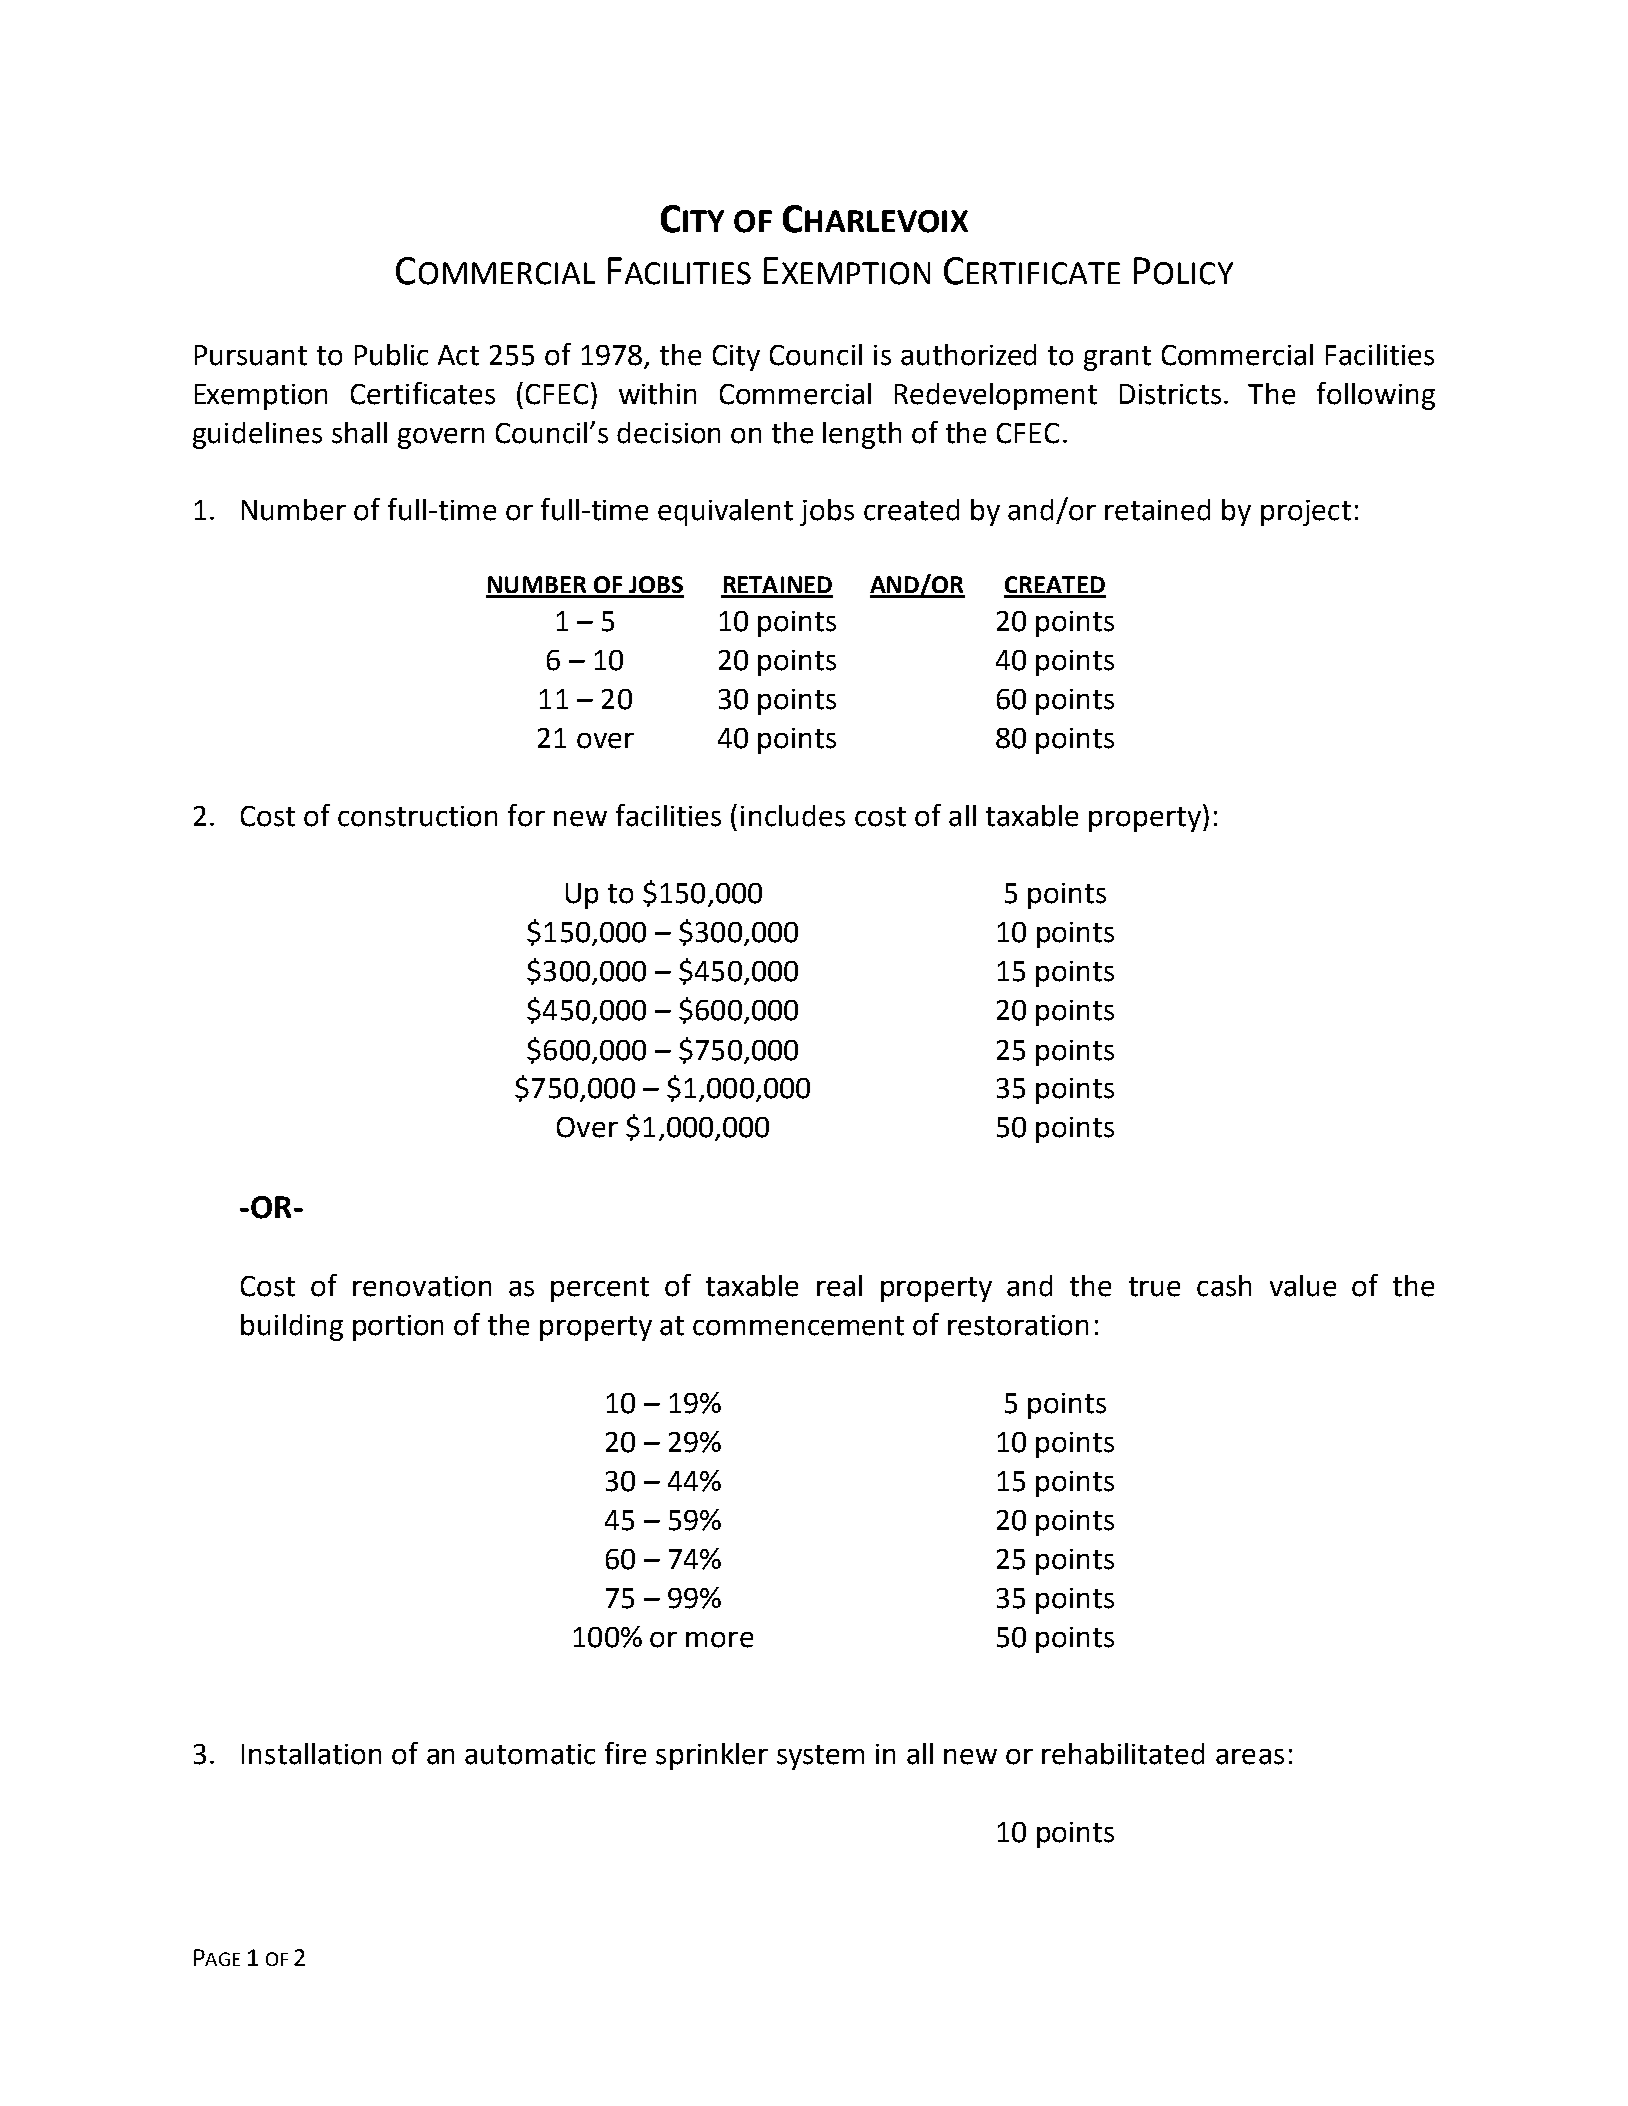 The height and width of the screenshot is (2106, 1628). I want to click on includes, so click(793, 816).
